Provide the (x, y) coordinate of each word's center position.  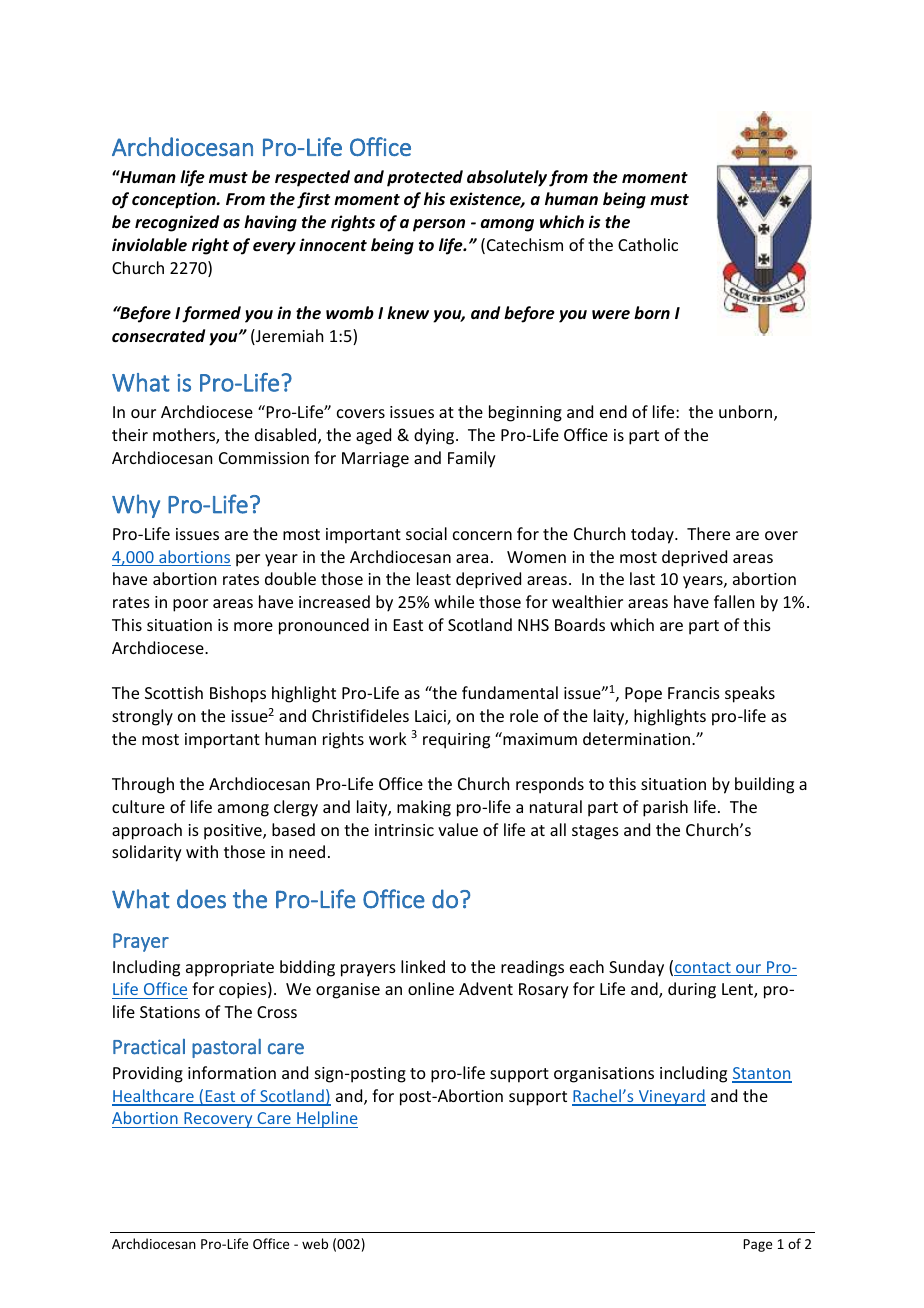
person (439, 225)
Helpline (326, 1119)
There (708, 533)
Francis (694, 693)
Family (472, 459)
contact (703, 969)
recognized (177, 223)
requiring (456, 741)
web (315, 1243)
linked (423, 966)
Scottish (174, 692)
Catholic (648, 244)
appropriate (230, 969)
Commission (264, 458)
